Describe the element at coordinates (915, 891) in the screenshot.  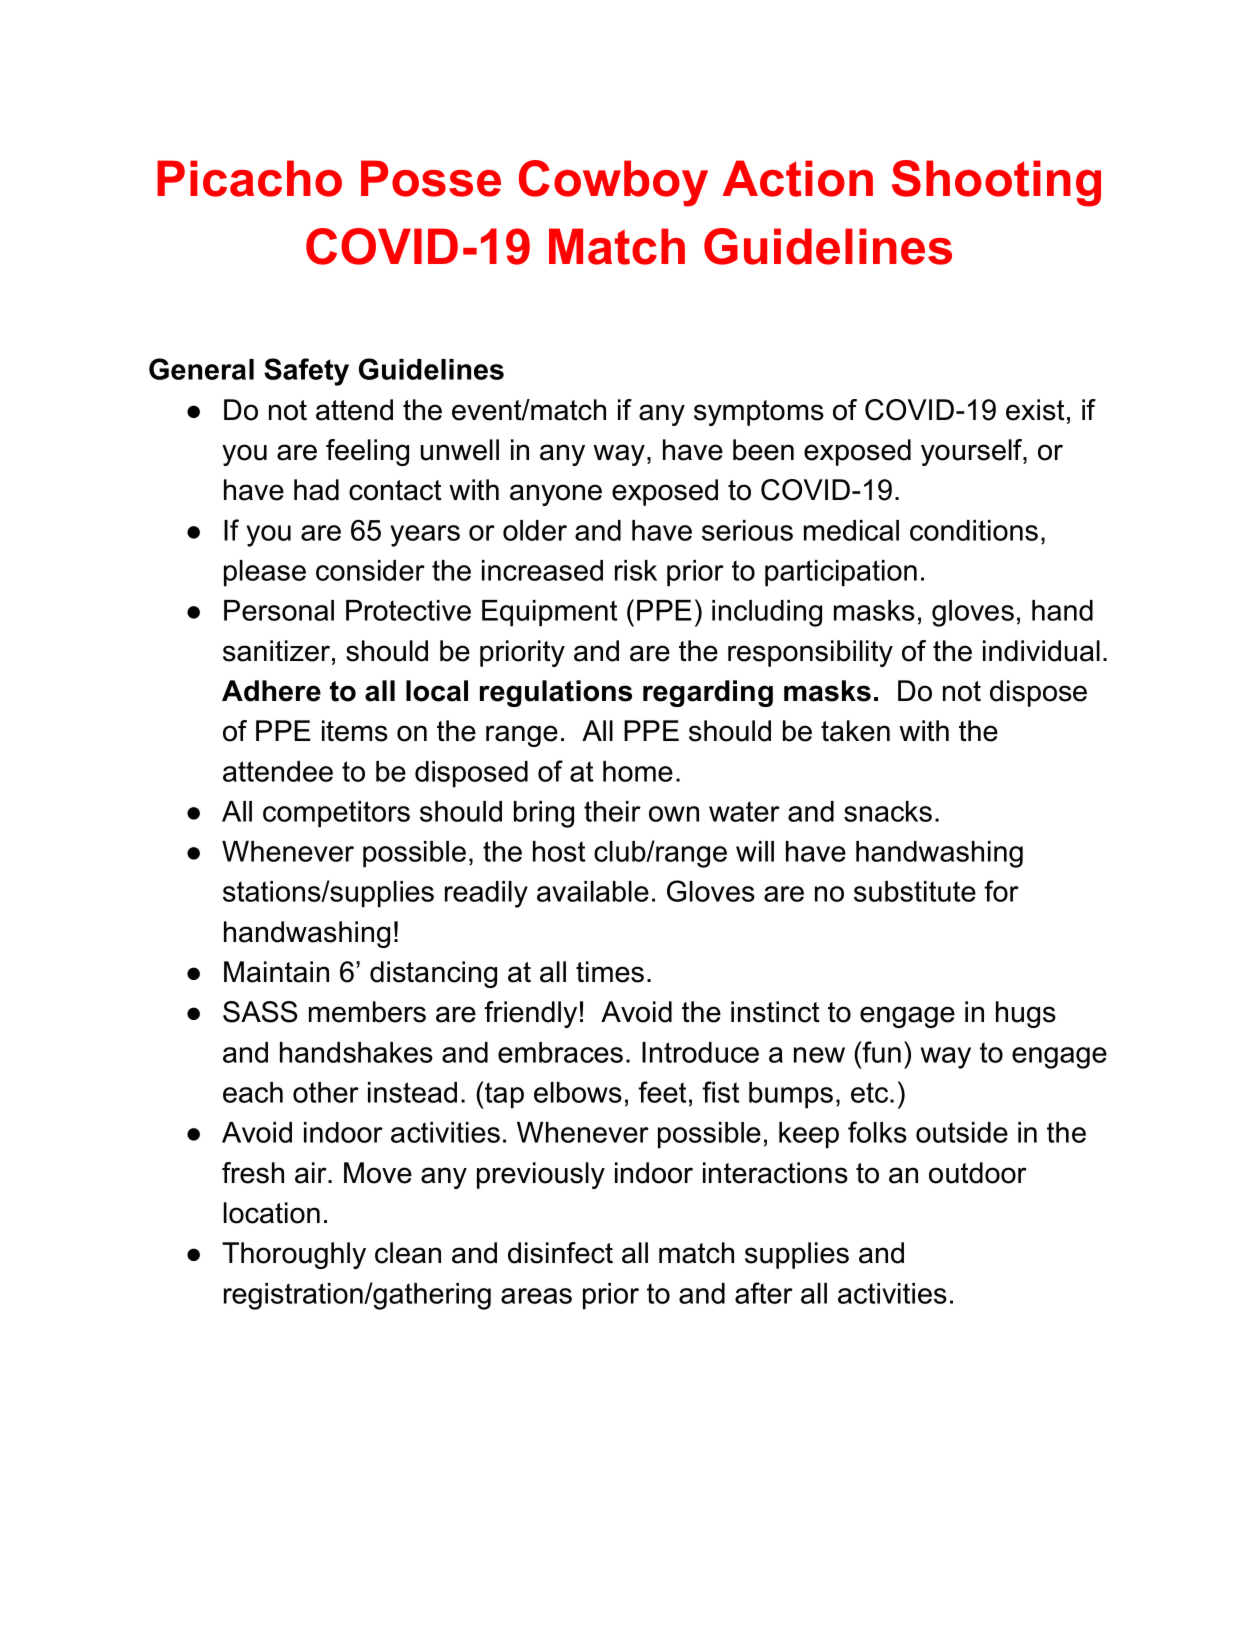
I see `substitute` at that location.
